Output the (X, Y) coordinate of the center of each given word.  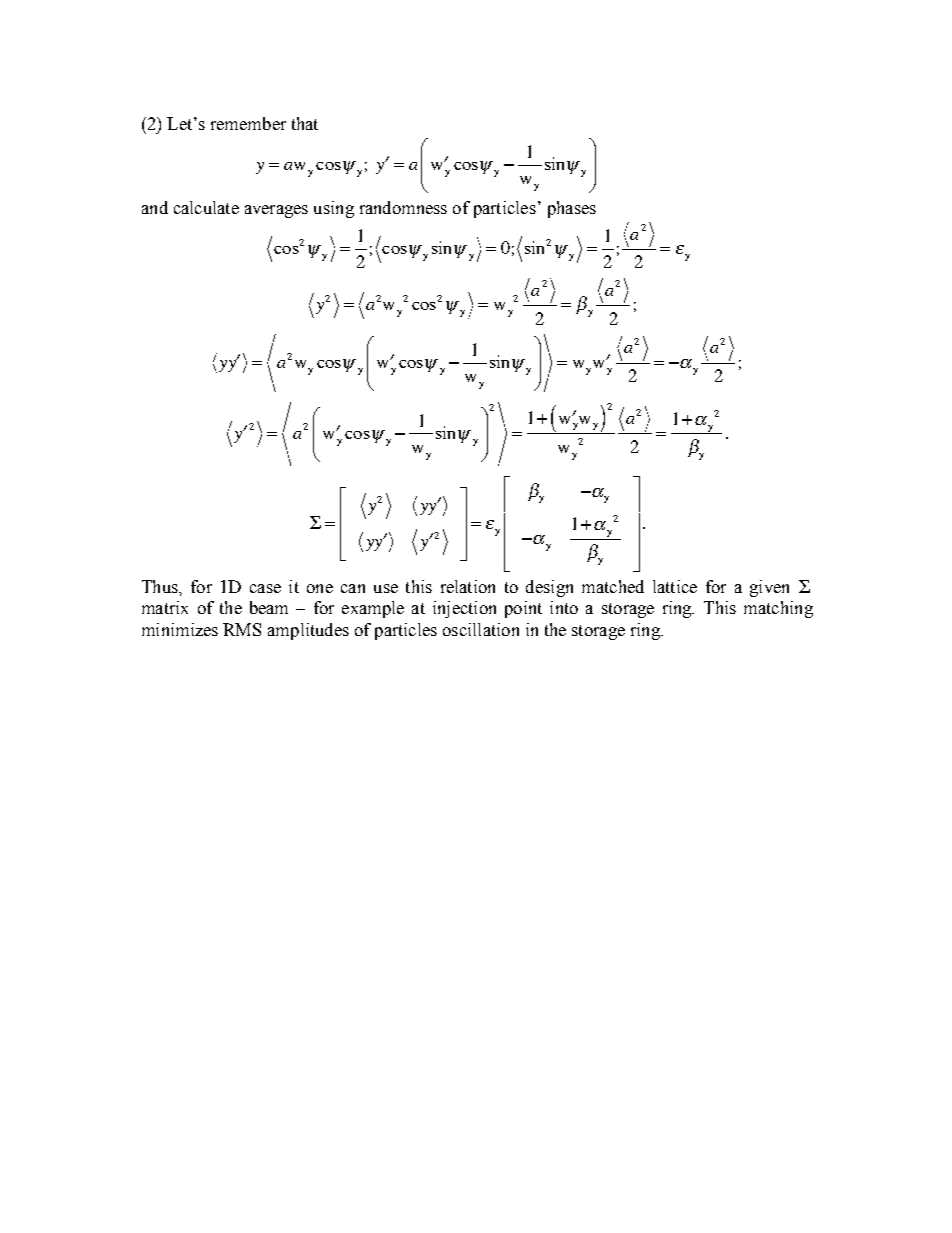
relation (468, 586)
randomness (403, 207)
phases (572, 209)
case (265, 588)
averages (276, 211)
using (334, 209)
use (386, 588)
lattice (675, 586)
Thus (161, 586)
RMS (242, 629)
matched (613, 586)
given (769, 588)
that (305, 123)
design (549, 588)
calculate (206, 207)
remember (248, 123)
